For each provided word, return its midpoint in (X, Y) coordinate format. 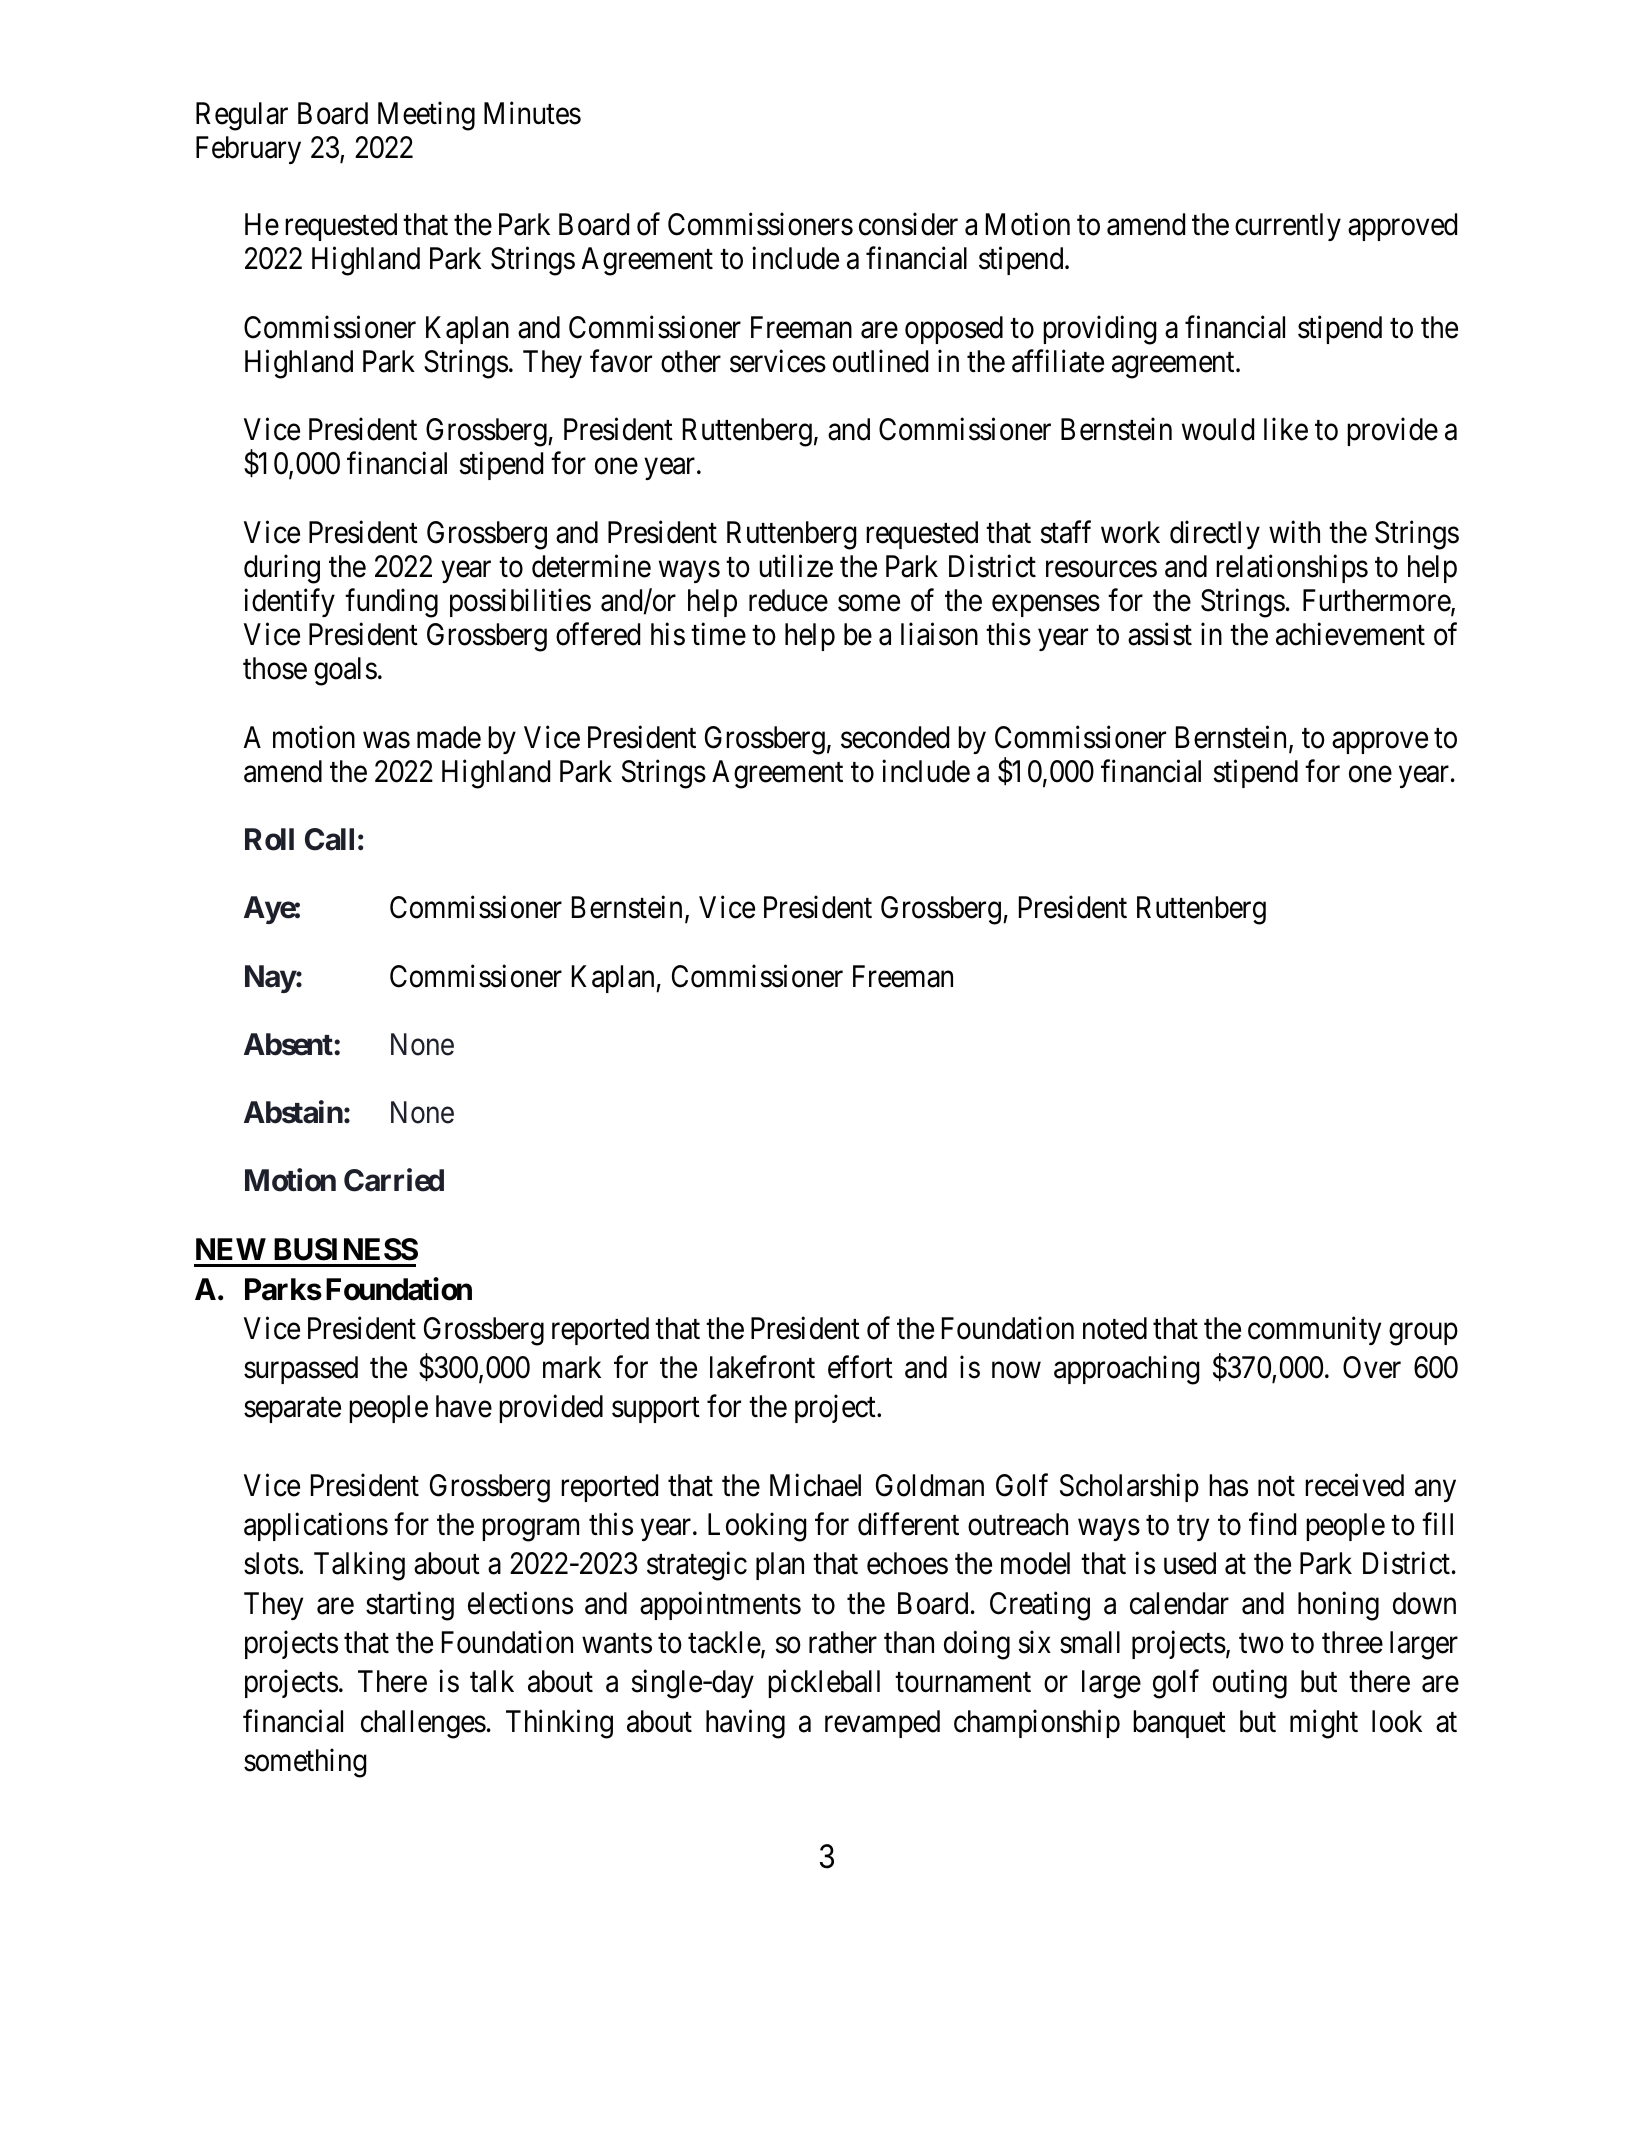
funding (391, 603)
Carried (394, 1180)
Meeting (426, 116)
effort (860, 1367)
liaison (939, 634)
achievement (1350, 634)
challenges (423, 1724)
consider (908, 224)
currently (1288, 227)
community (1314, 1331)
